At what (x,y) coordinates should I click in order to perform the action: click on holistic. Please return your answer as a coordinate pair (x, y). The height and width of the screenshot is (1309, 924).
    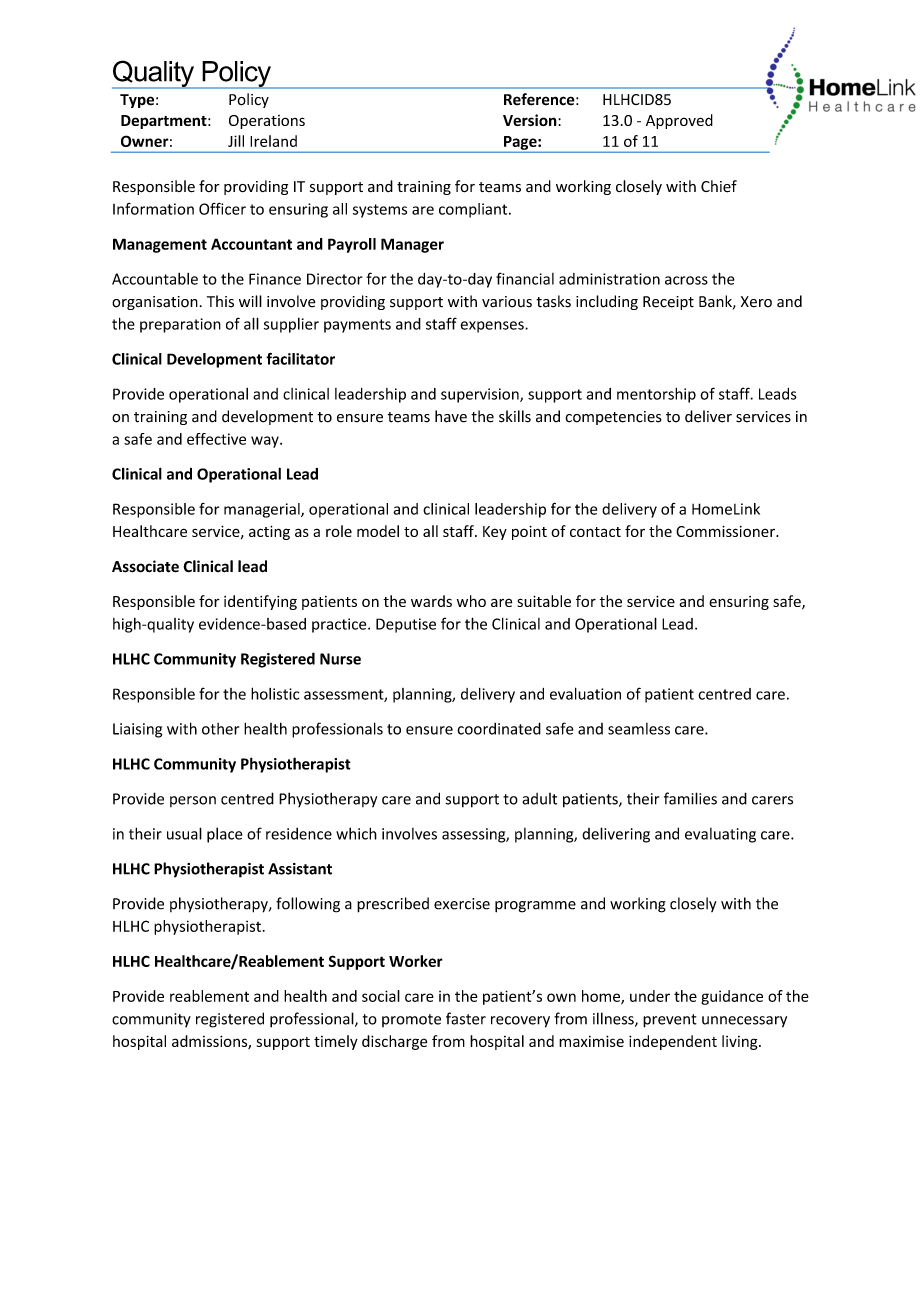
    Looking at the image, I should click on (275, 693).
